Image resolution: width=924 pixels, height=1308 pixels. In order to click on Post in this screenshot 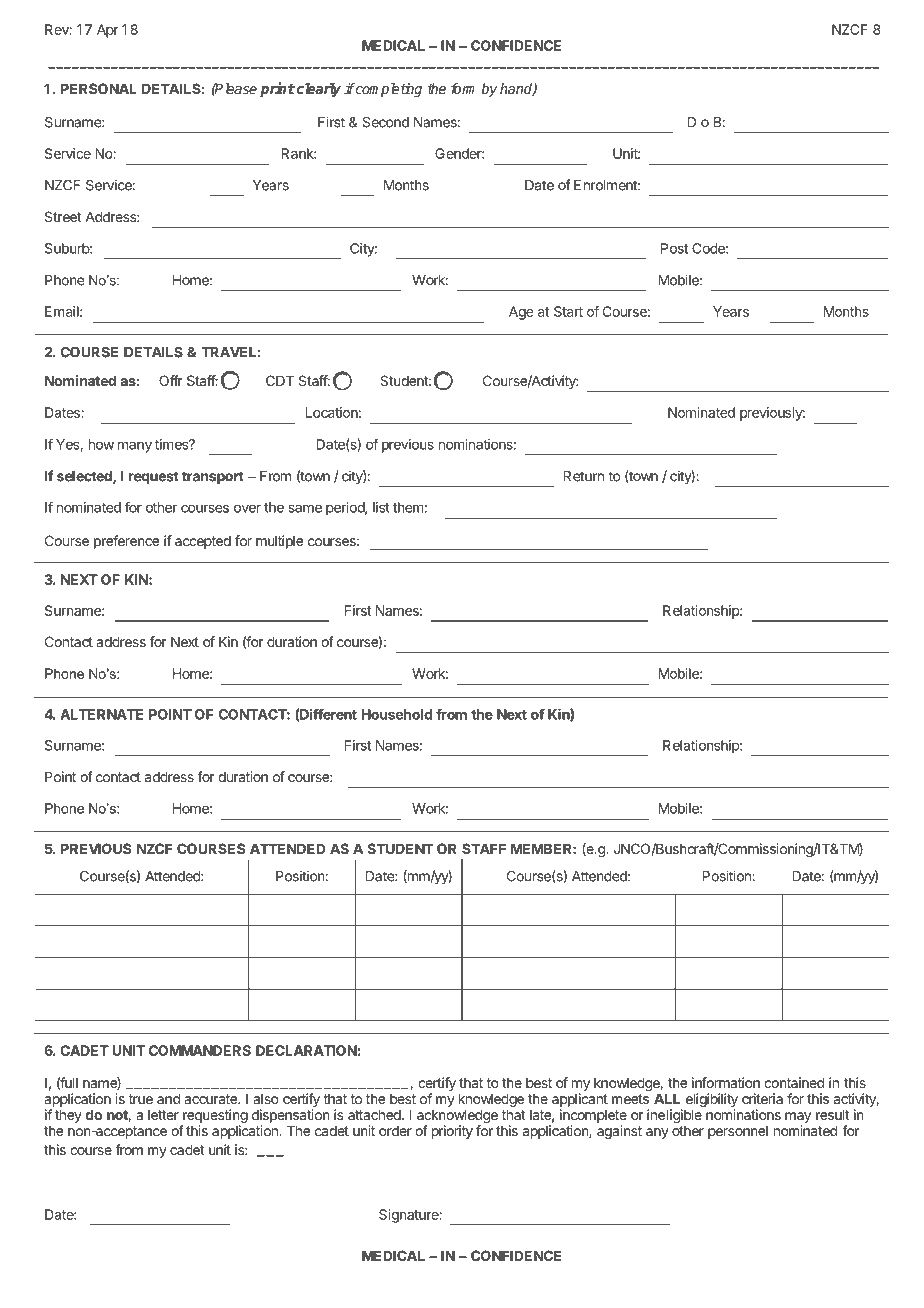, I will do `click(674, 248)`.
